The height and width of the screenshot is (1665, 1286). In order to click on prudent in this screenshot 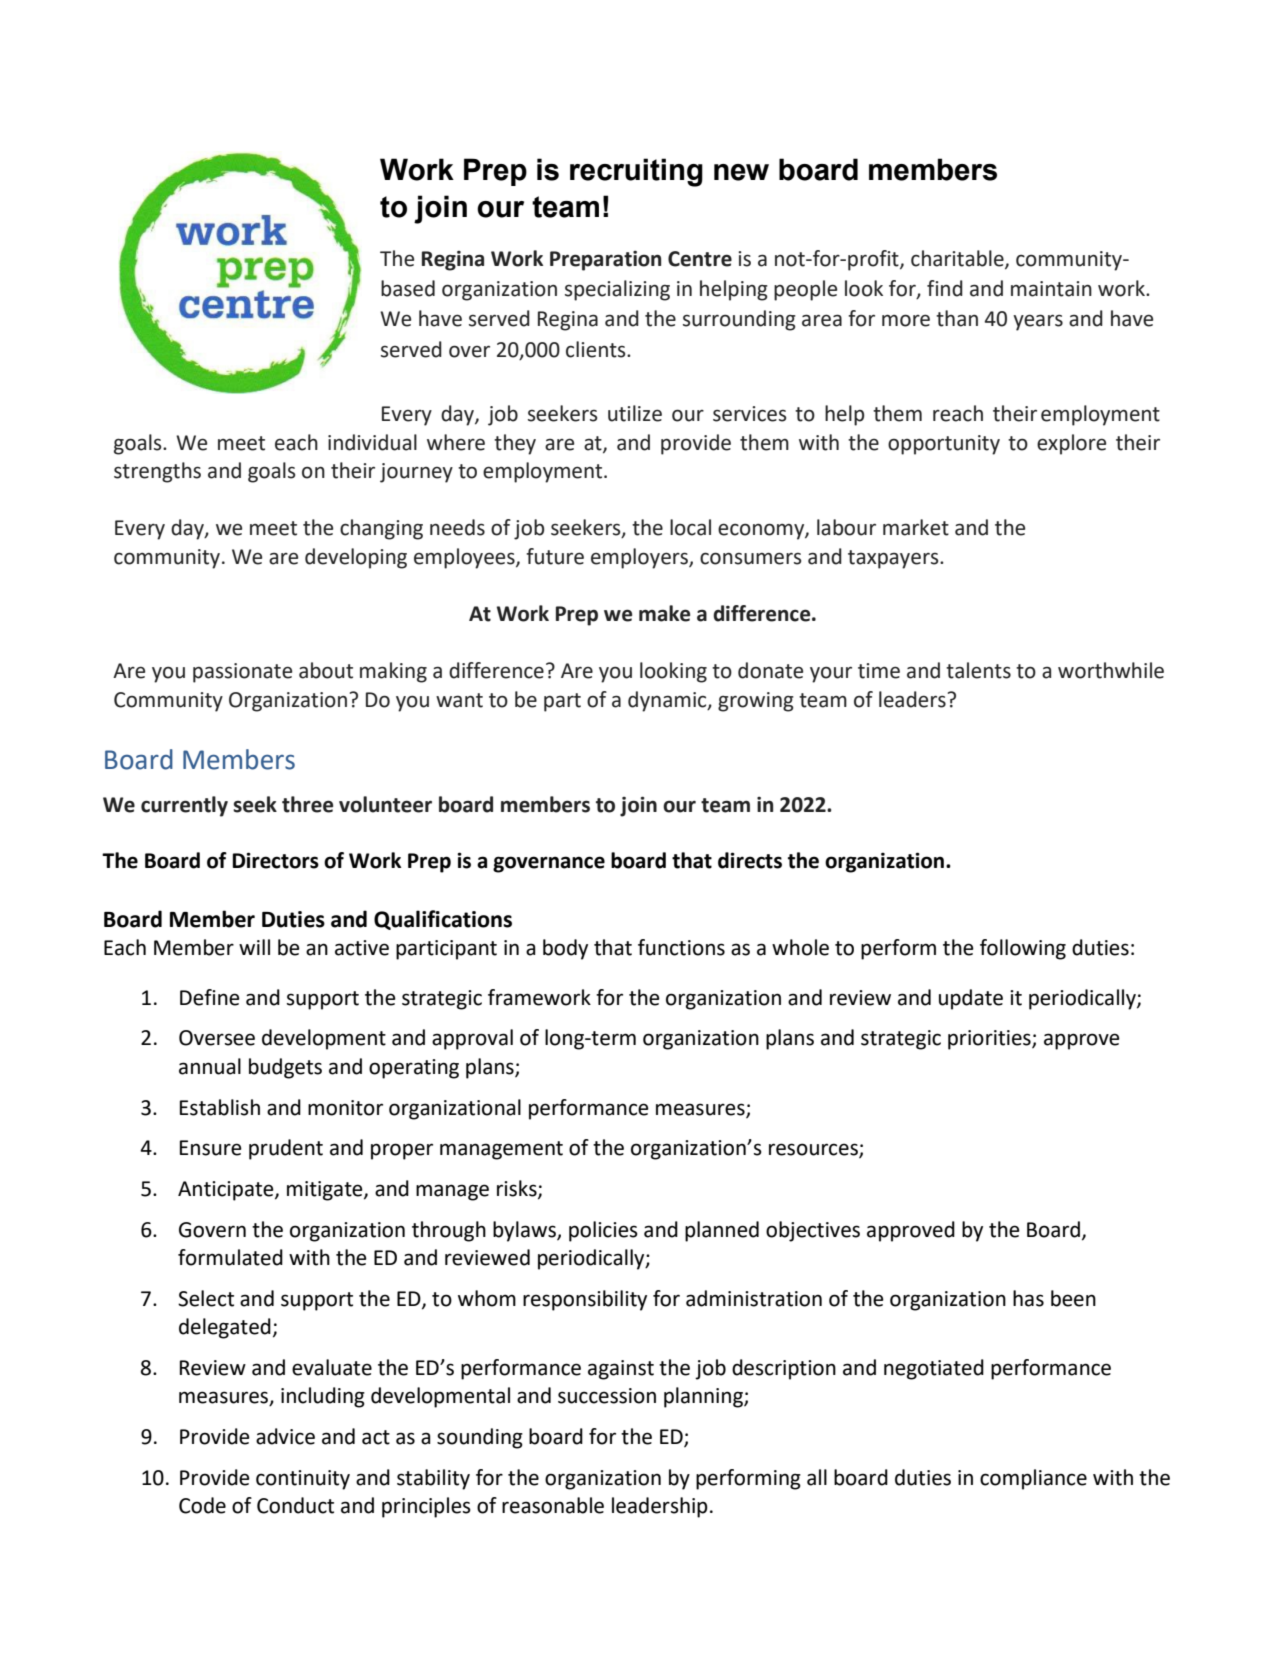, I will do `click(286, 1149)`.
